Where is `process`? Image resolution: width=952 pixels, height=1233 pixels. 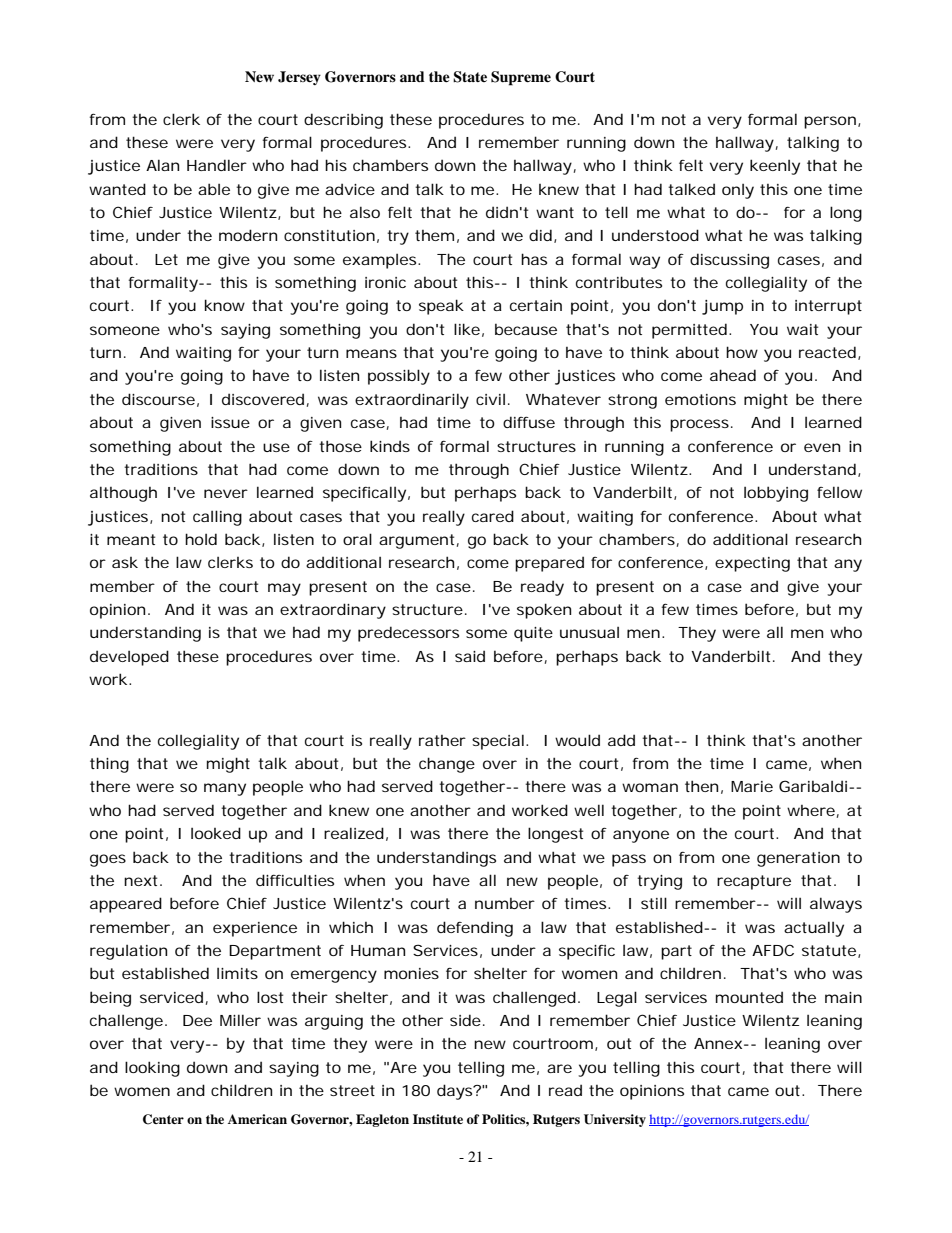 process is located at coordinates (701, 425).
